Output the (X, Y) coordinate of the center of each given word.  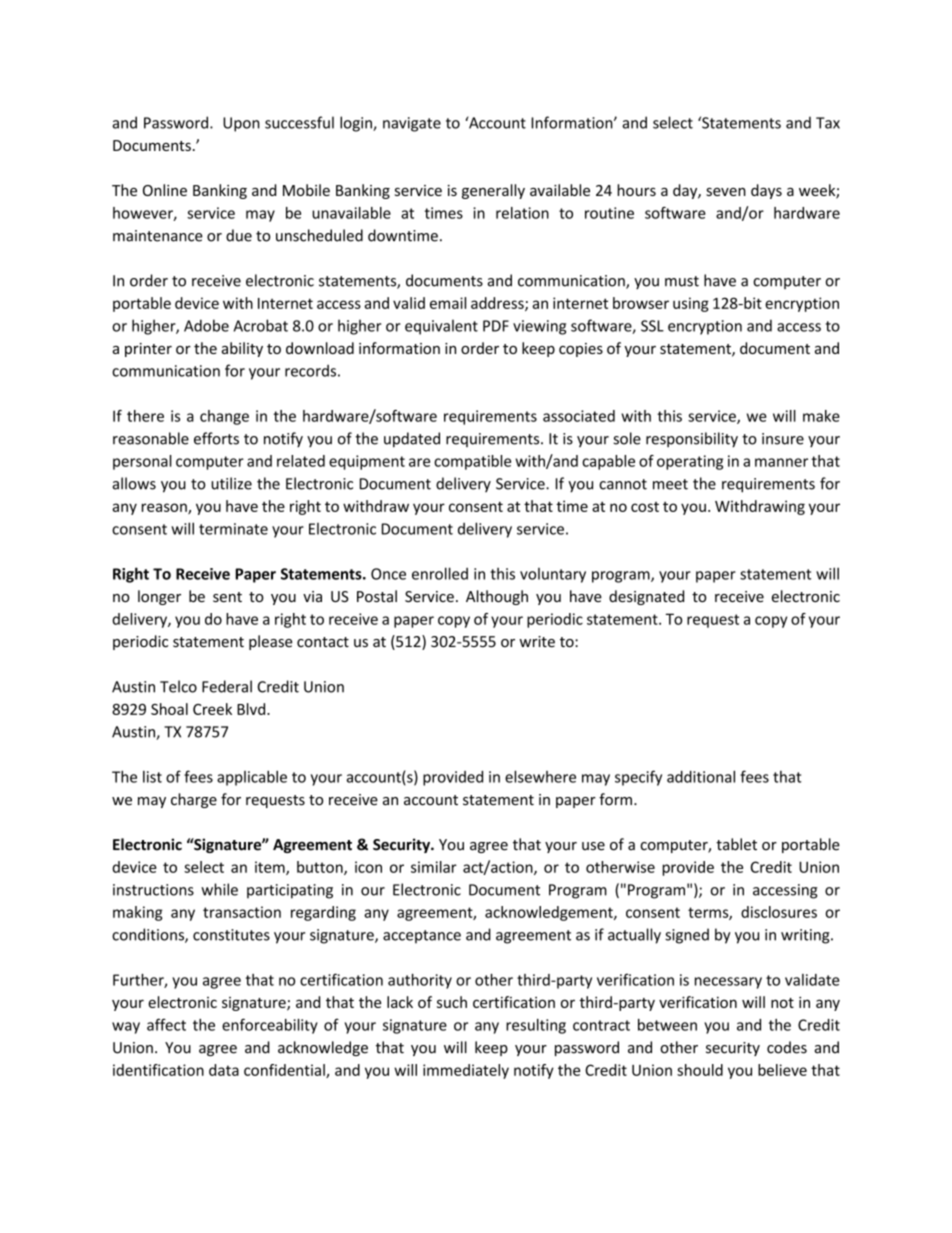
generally (493, 191)
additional (701, 776)
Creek (212, 709)
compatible (472, 462)
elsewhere (540, 776)
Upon (241, 124)
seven (726, 192)
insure (783, 439)
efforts (216, 438)
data (224, 1070)
